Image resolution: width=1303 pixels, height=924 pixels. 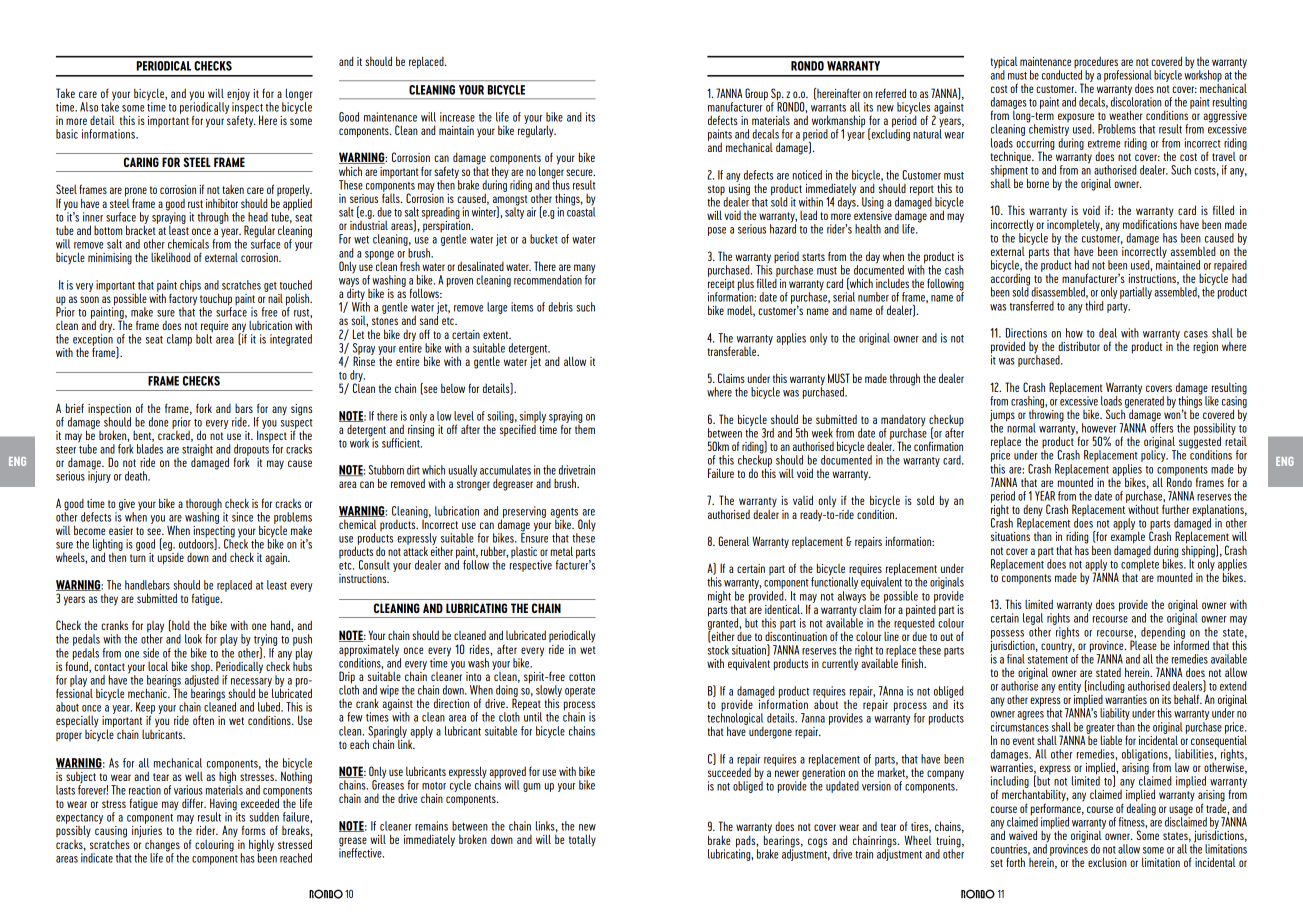 I want to click on forms, so click(x=253, y=830).
